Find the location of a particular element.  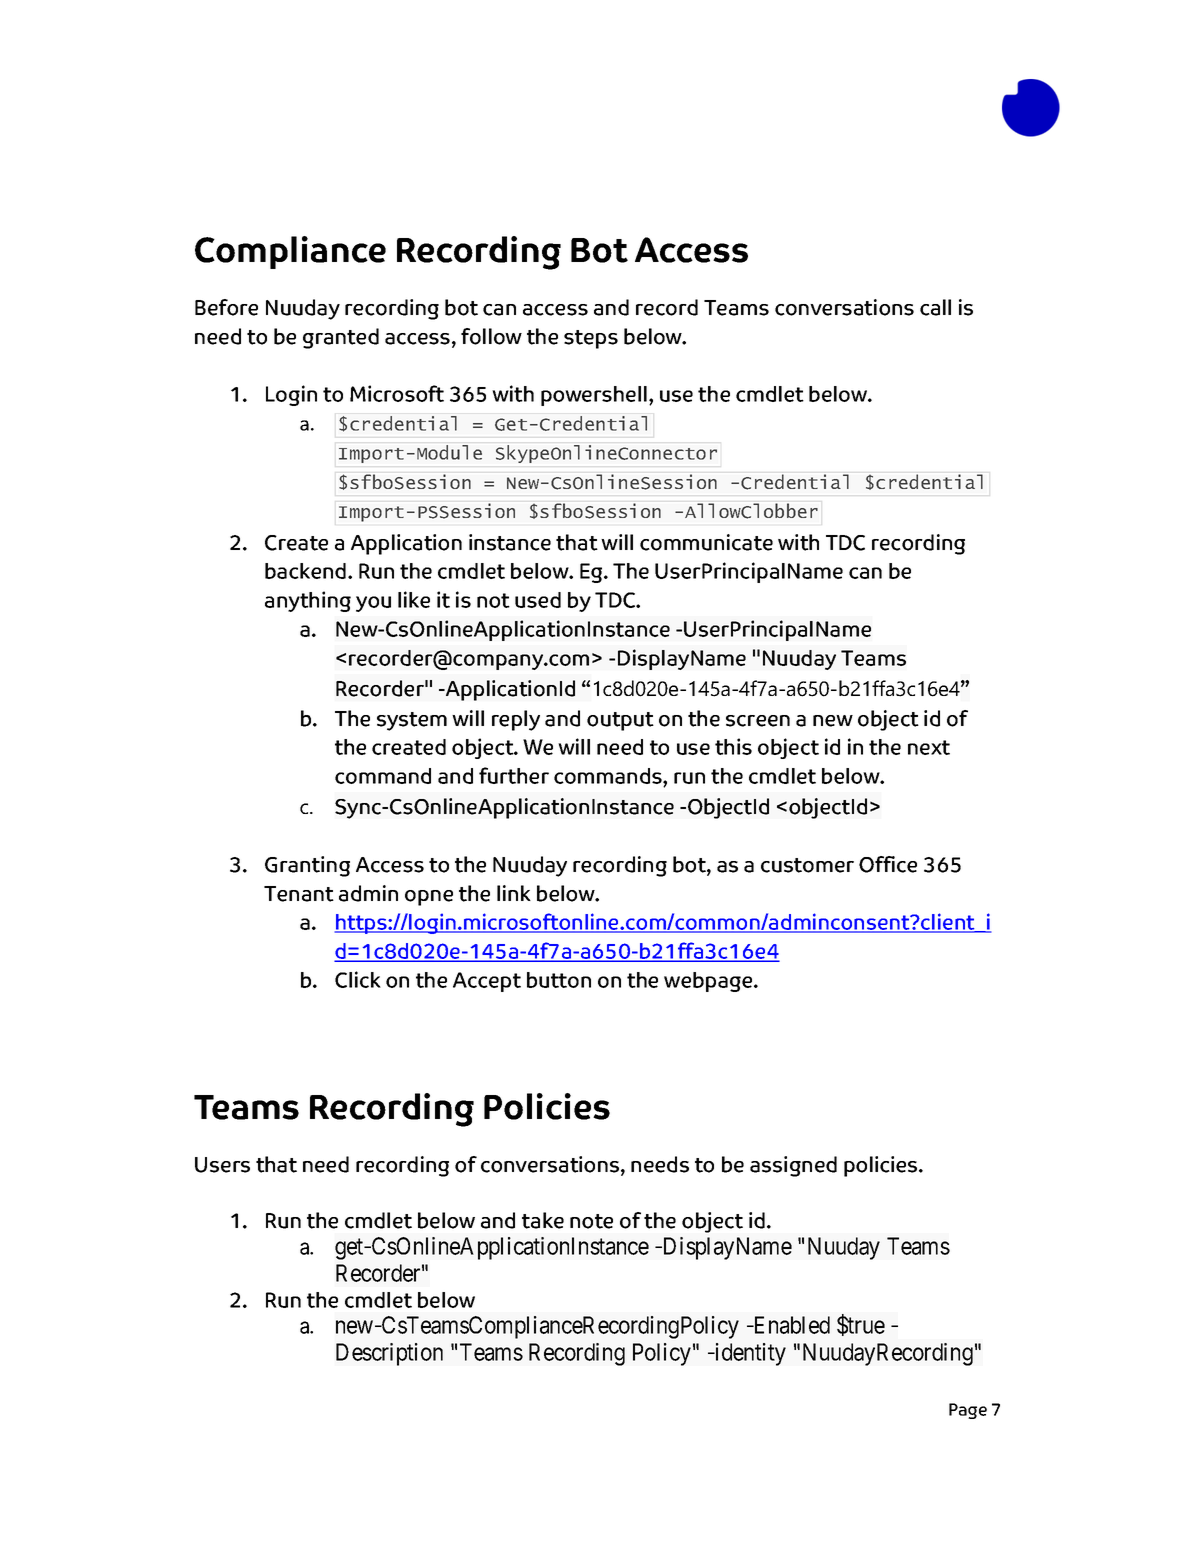

steps is located at coordinates (591, 339).
